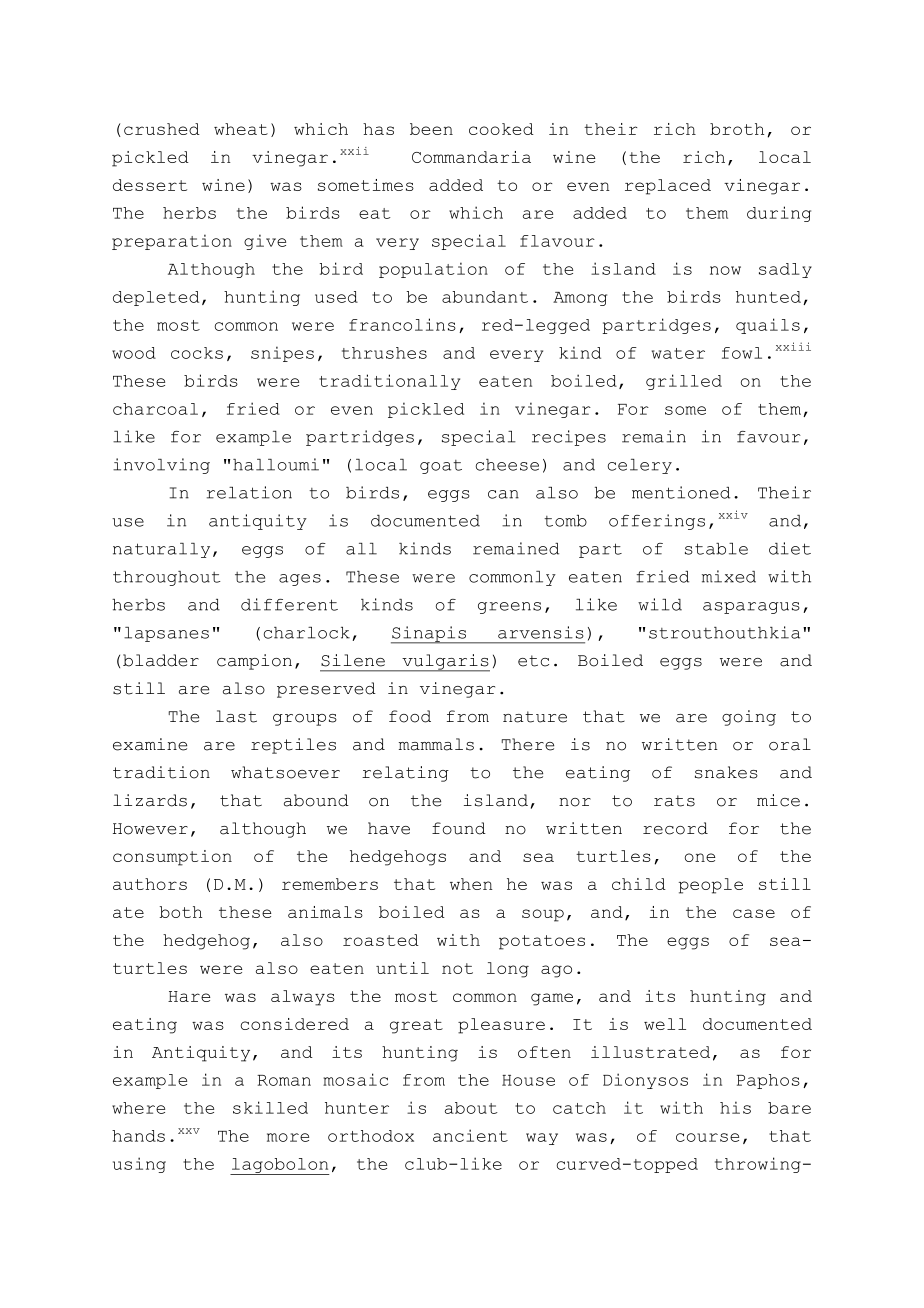  I want to click on mentioned, so click(681, 492).
